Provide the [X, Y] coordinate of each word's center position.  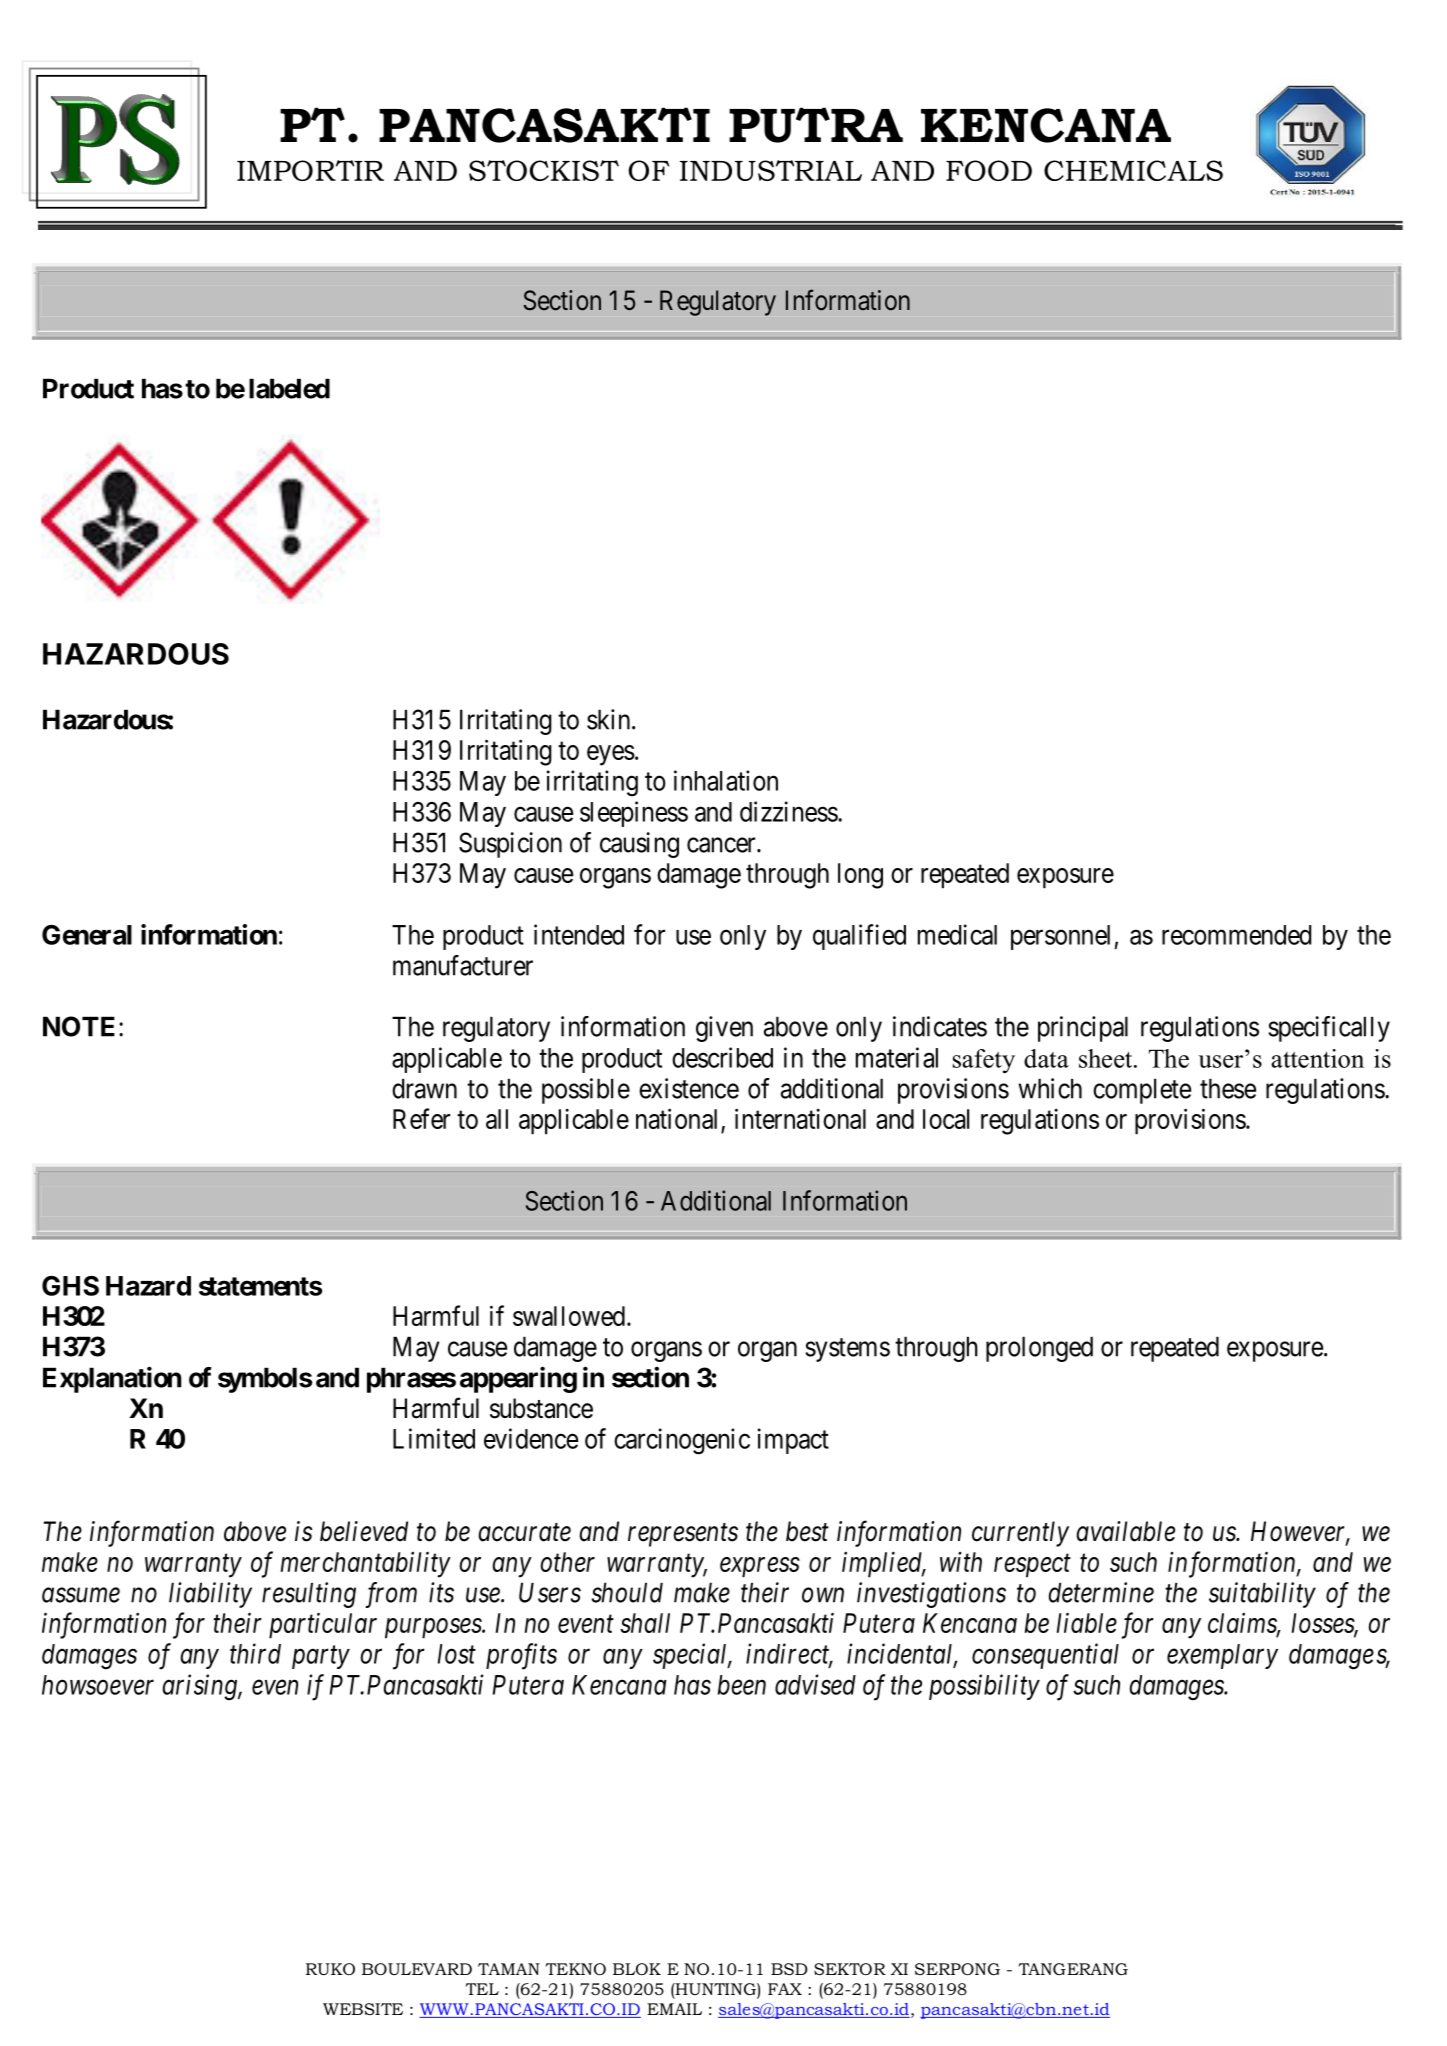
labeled [289, 388]
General [87, 935]
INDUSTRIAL [771, 170]
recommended [1237, 935]
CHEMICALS [1133, 170]
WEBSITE [363, 2009]
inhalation [726, 780]
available [1126, 1531]
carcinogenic [682, 1441]
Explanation [112, 1379]
